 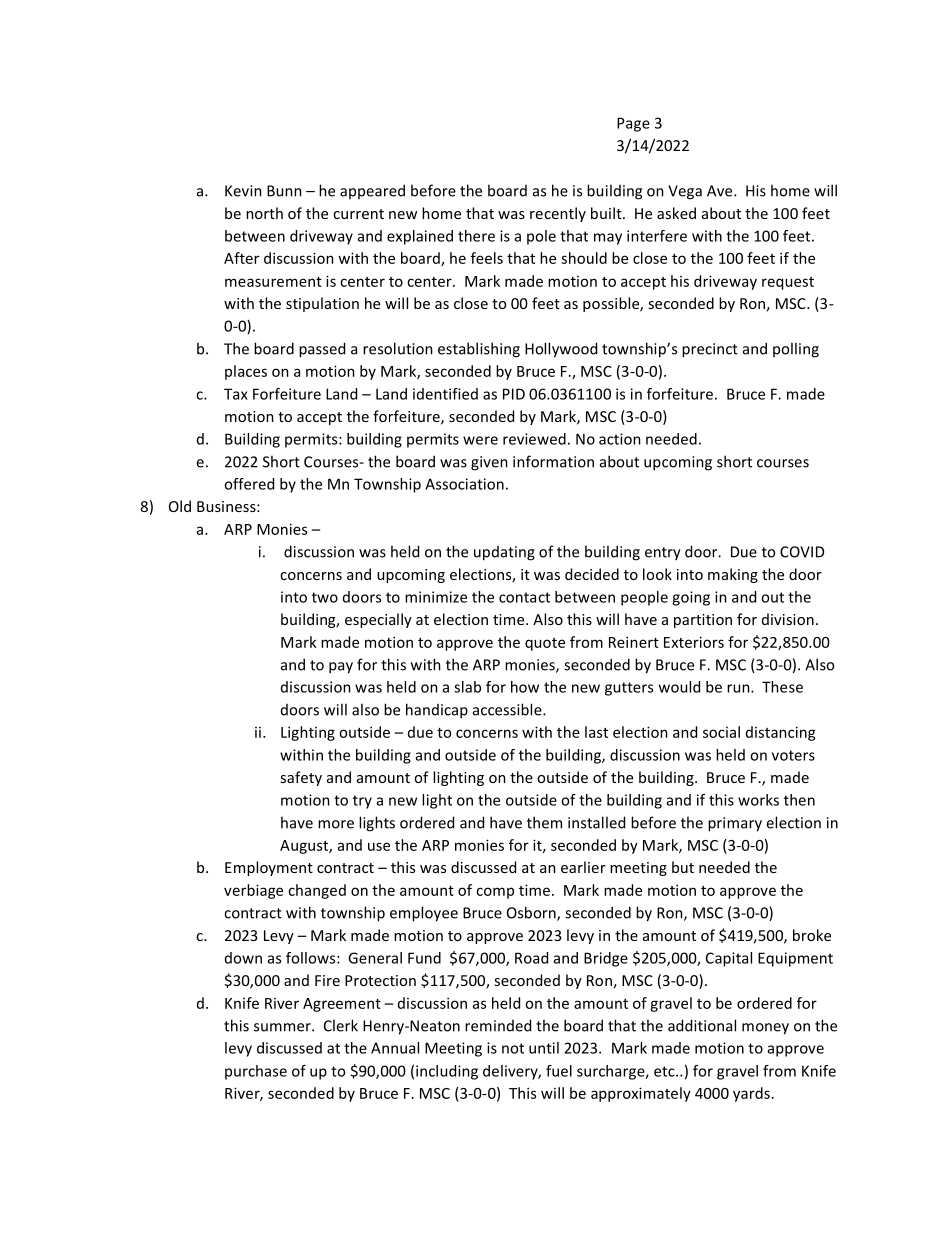 What do you see at coordinates (685, 192) in the image?
I see `Vega` at bounding box center [685, 192].
